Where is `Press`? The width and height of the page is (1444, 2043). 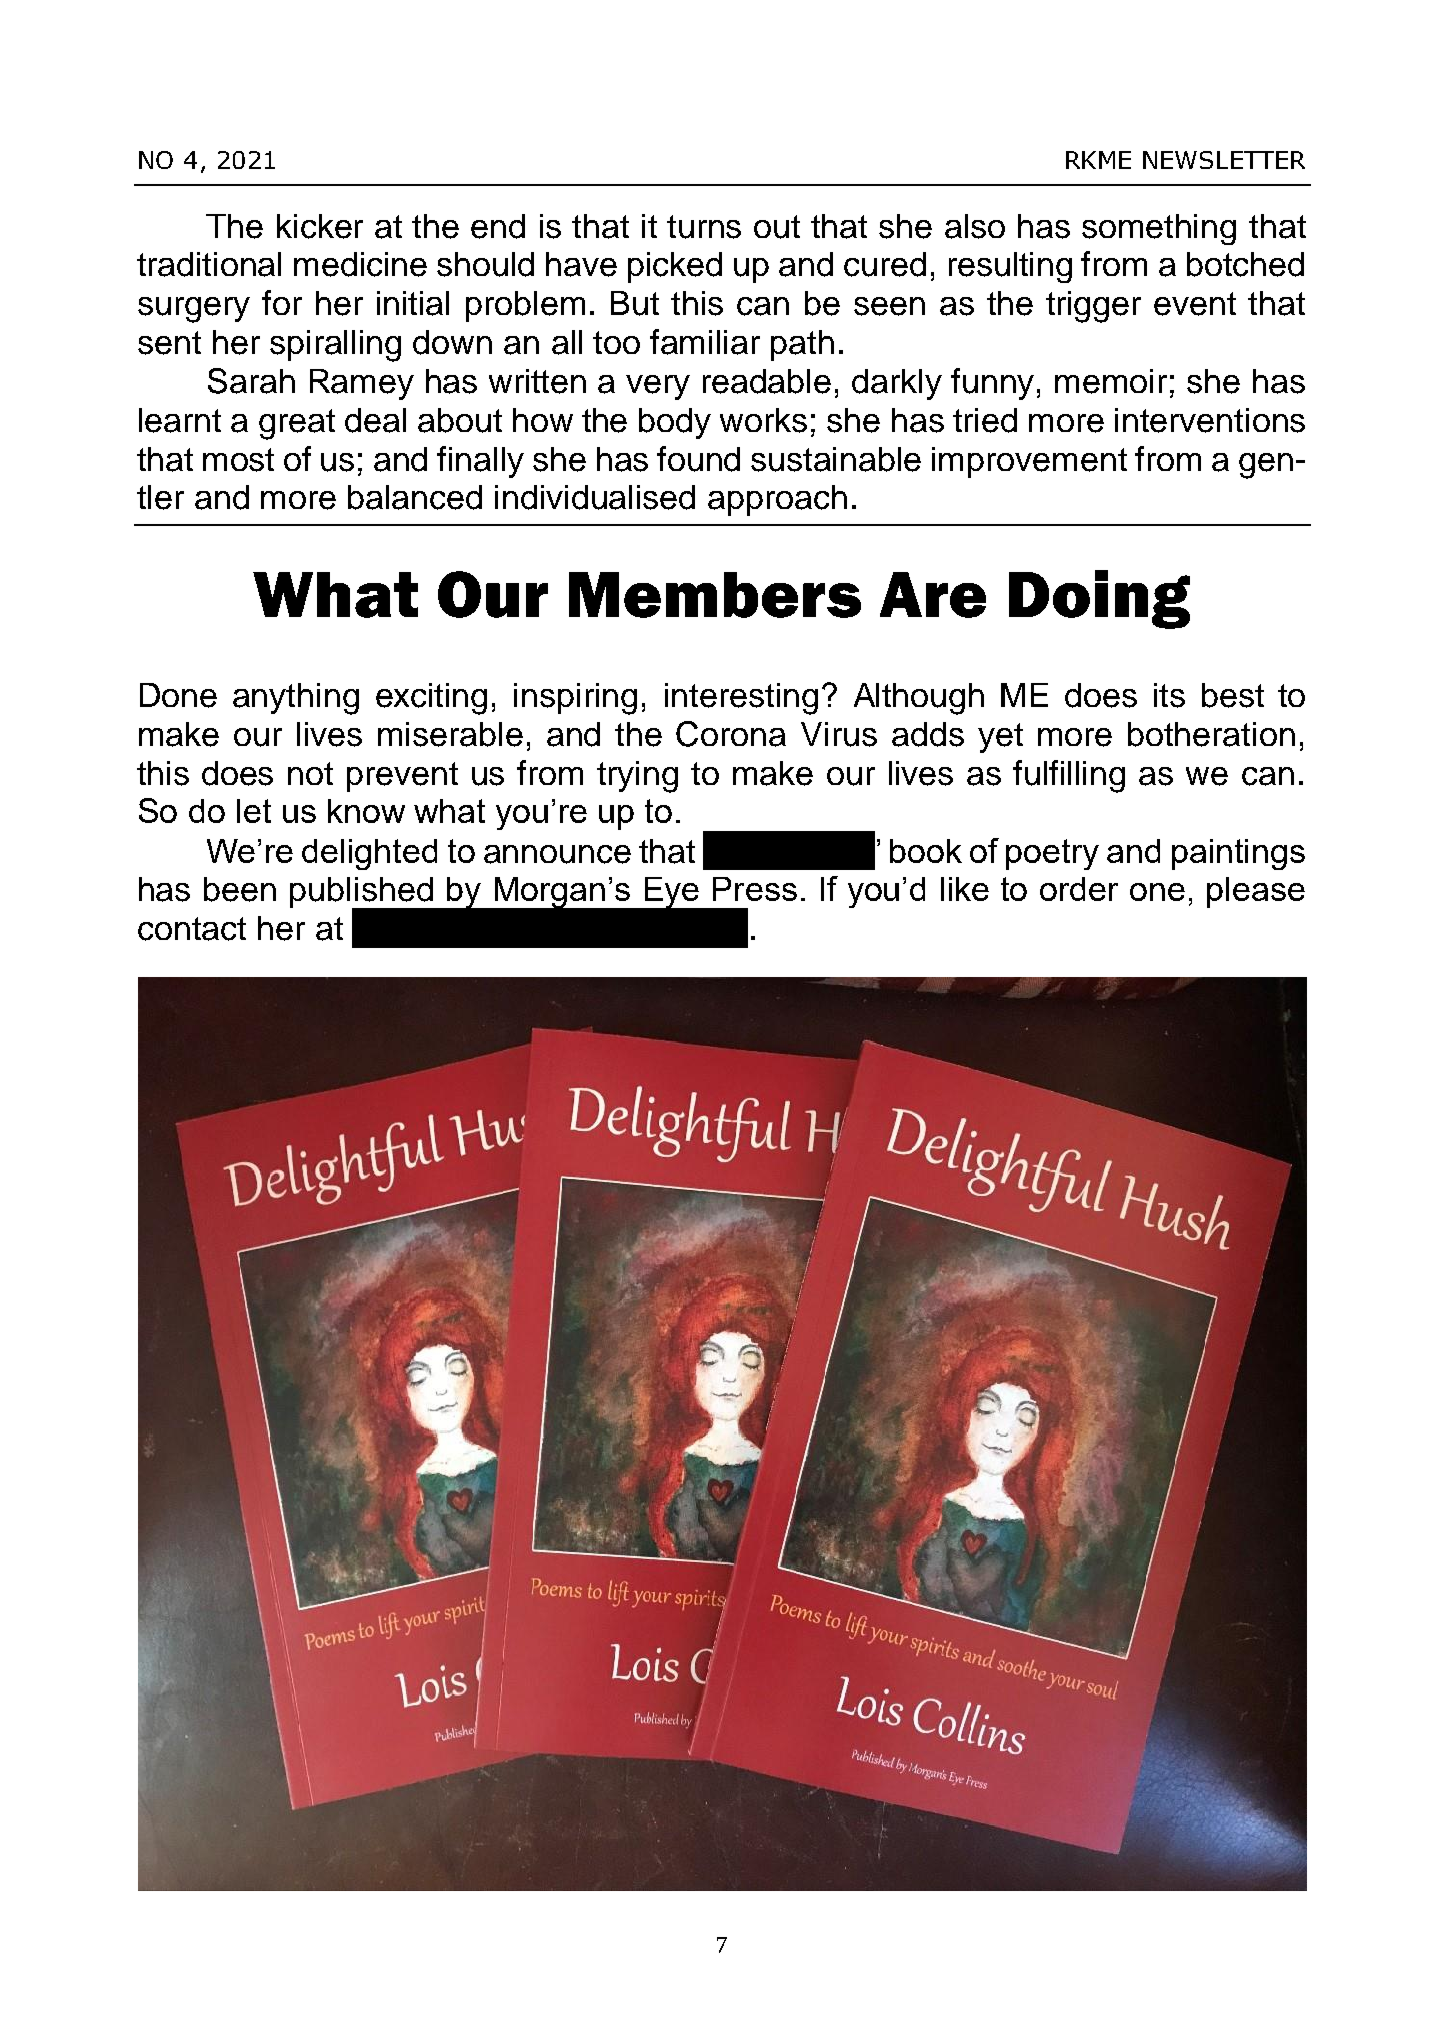
Press is located at coordinates (755, 889).
